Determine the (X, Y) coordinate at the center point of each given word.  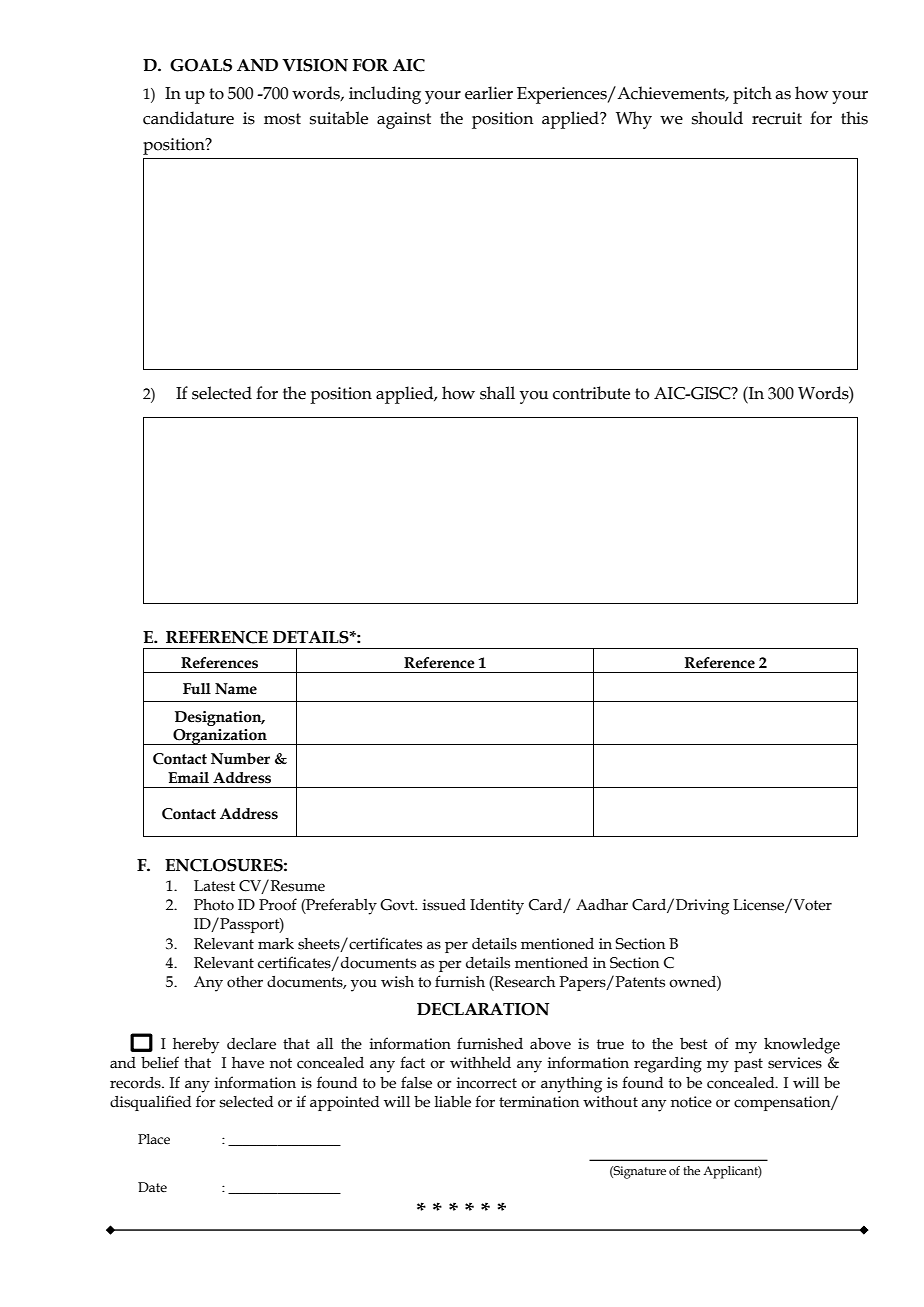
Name (236, 689)
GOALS (201, 65)
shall (497, 393)
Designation (219, 718)
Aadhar (602, 905)
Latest (214, 886)
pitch (752, 95)
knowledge (802, 1046)
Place (154, 1139)
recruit (777, 118)
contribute (591, 393)
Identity (497, 907)
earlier (489, 93)
